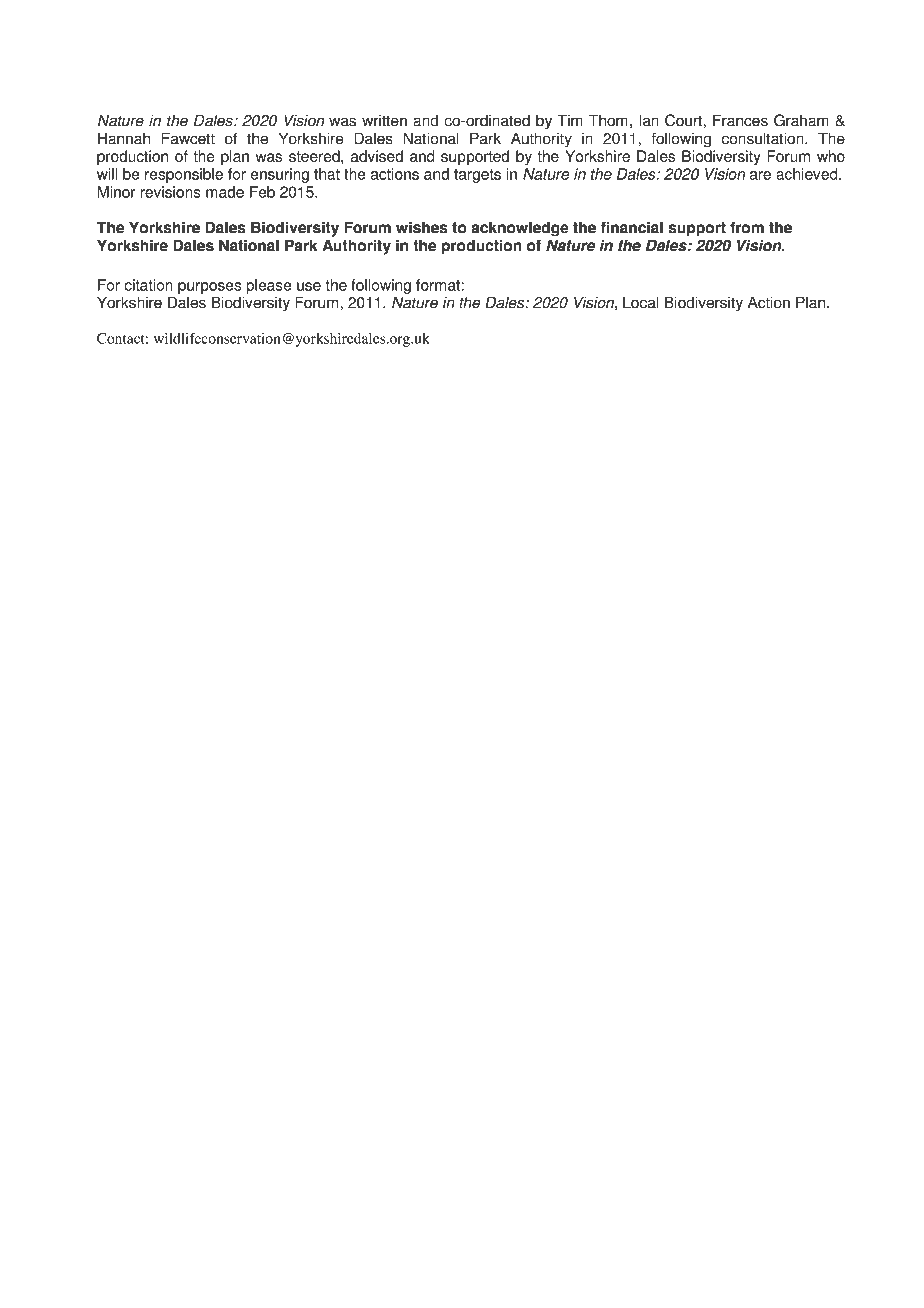 This image has height=1308, width=924. I want to click on purposes, so click(209, 288).
